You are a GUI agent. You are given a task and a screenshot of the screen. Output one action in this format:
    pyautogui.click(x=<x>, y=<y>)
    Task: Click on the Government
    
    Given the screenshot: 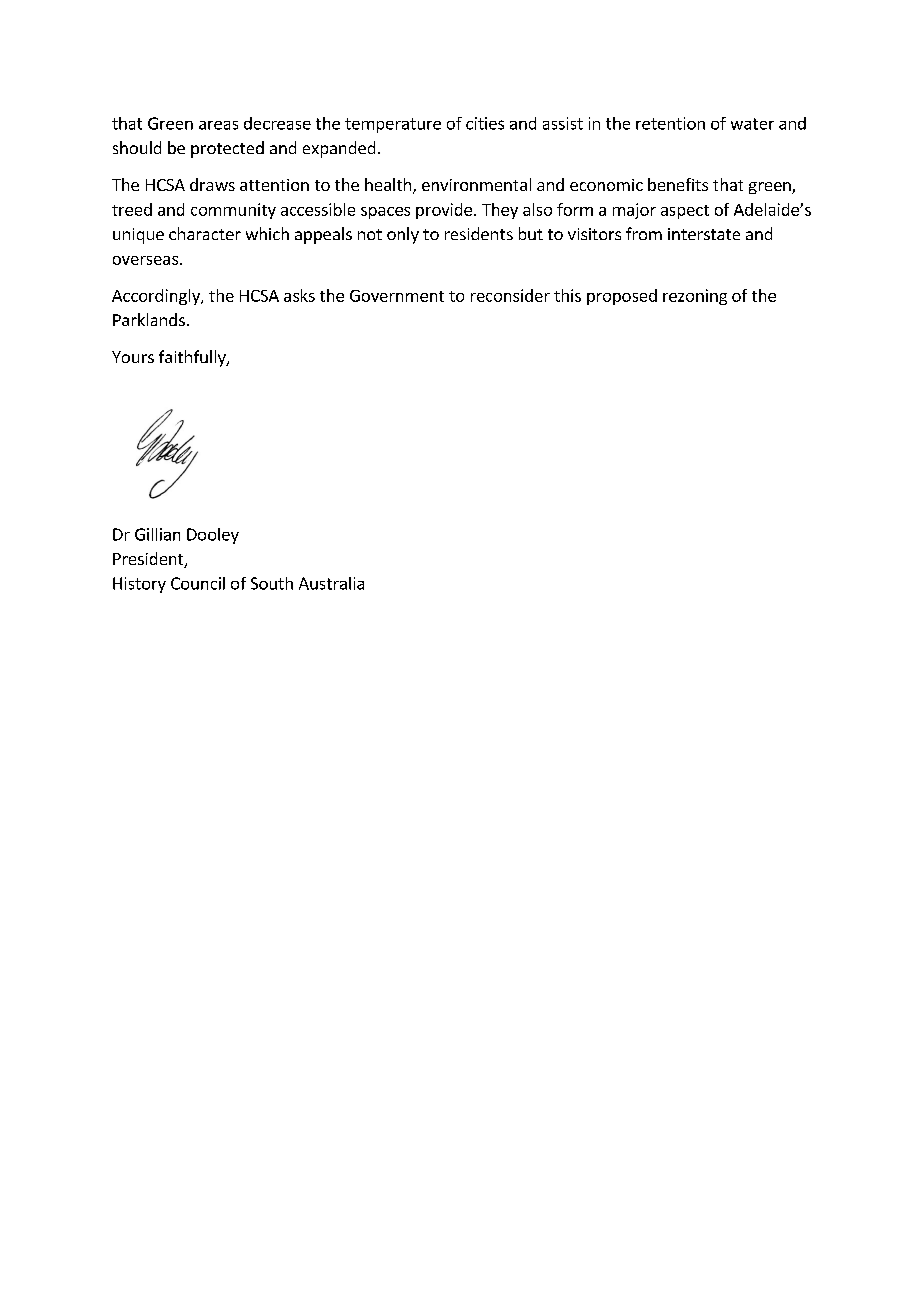 What is the action you would take?
    pyautogui.click(x=397, y=296)
